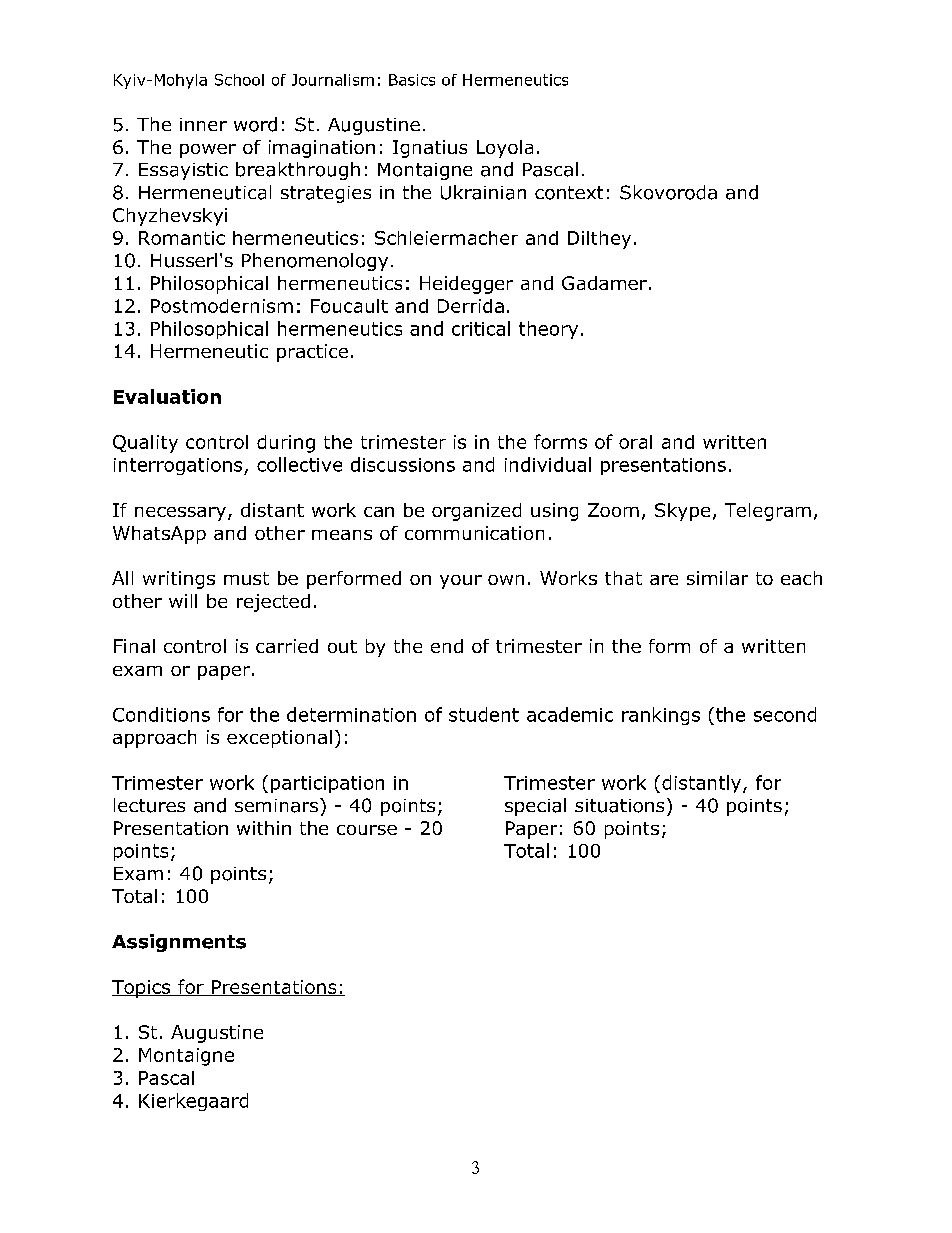  I want to click on interrogations, so click(179, 466).
